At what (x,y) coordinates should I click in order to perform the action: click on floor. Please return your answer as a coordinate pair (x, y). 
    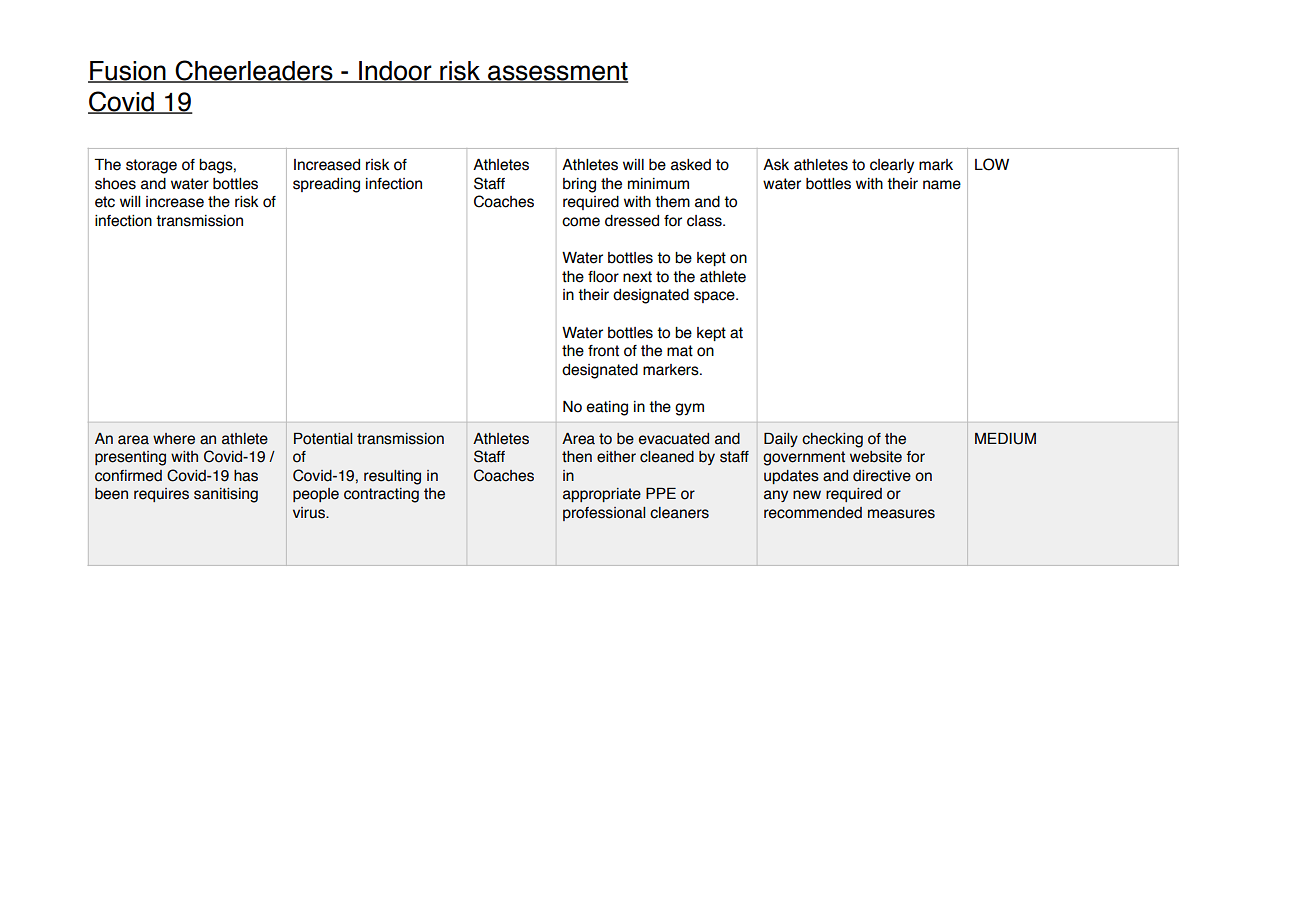
    Looking at the image, I should click on (603, 277).
